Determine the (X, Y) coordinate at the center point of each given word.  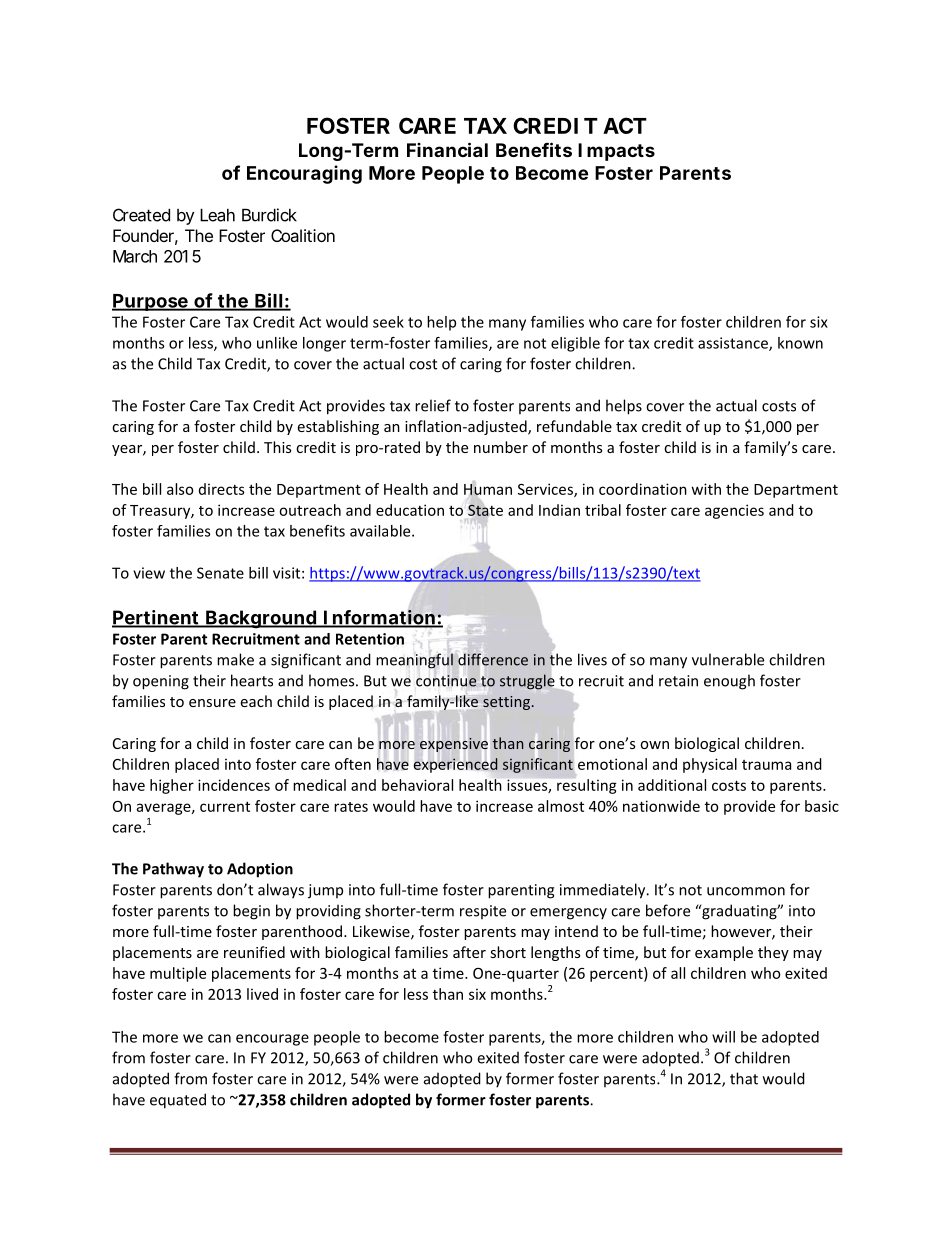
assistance (734, 344)
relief (433, 405)
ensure (212, 703)
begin (251, 912)
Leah (217, 215)
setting (506, 703)
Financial (447, 149)
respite (483, 912)
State (485, 510)
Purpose (151, 302)
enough (729, 682)
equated (178, 1101)
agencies (734, 511)
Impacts (616, 152)
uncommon (746, 891)
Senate (220, 573)
